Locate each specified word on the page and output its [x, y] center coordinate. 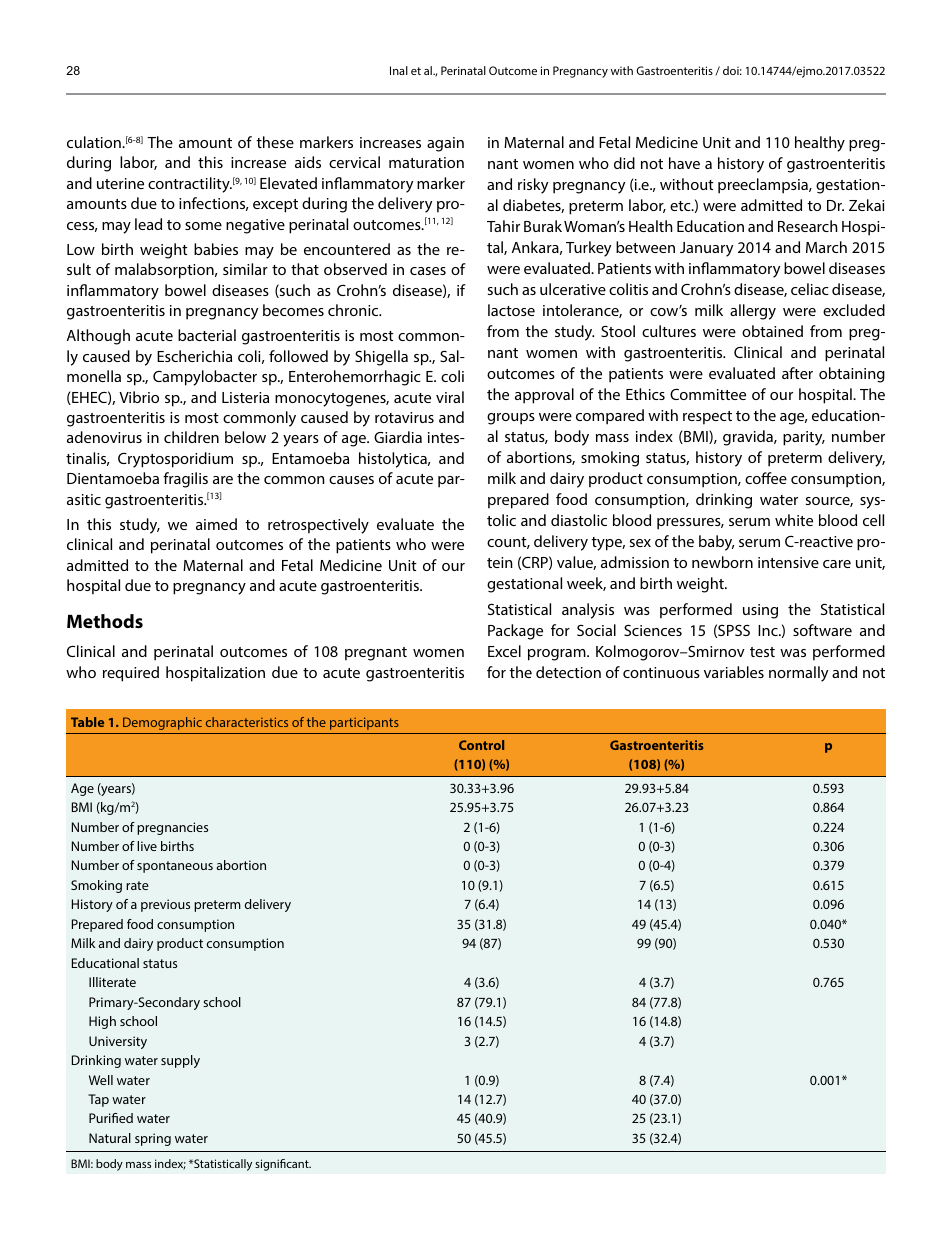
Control [481, 745]
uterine [120, 183]
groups [511, 419]
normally [798, 674]
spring [153, 1139]
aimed [216, 524]
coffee [766, 478]
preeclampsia [764, 186]
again [445, 144]
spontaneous [175, 867]
